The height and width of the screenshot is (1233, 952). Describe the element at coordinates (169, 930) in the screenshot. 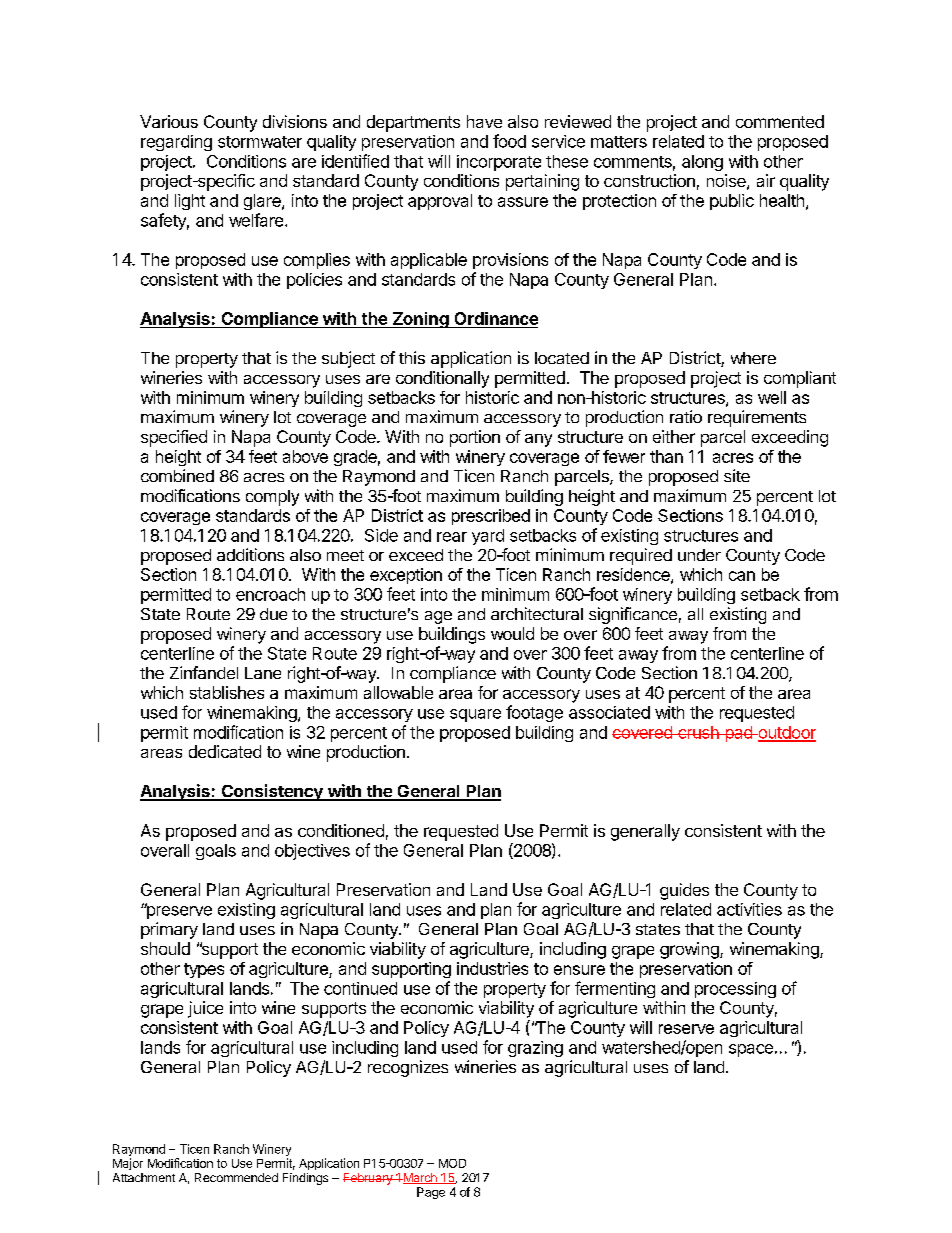

I see `primary` at that location.
